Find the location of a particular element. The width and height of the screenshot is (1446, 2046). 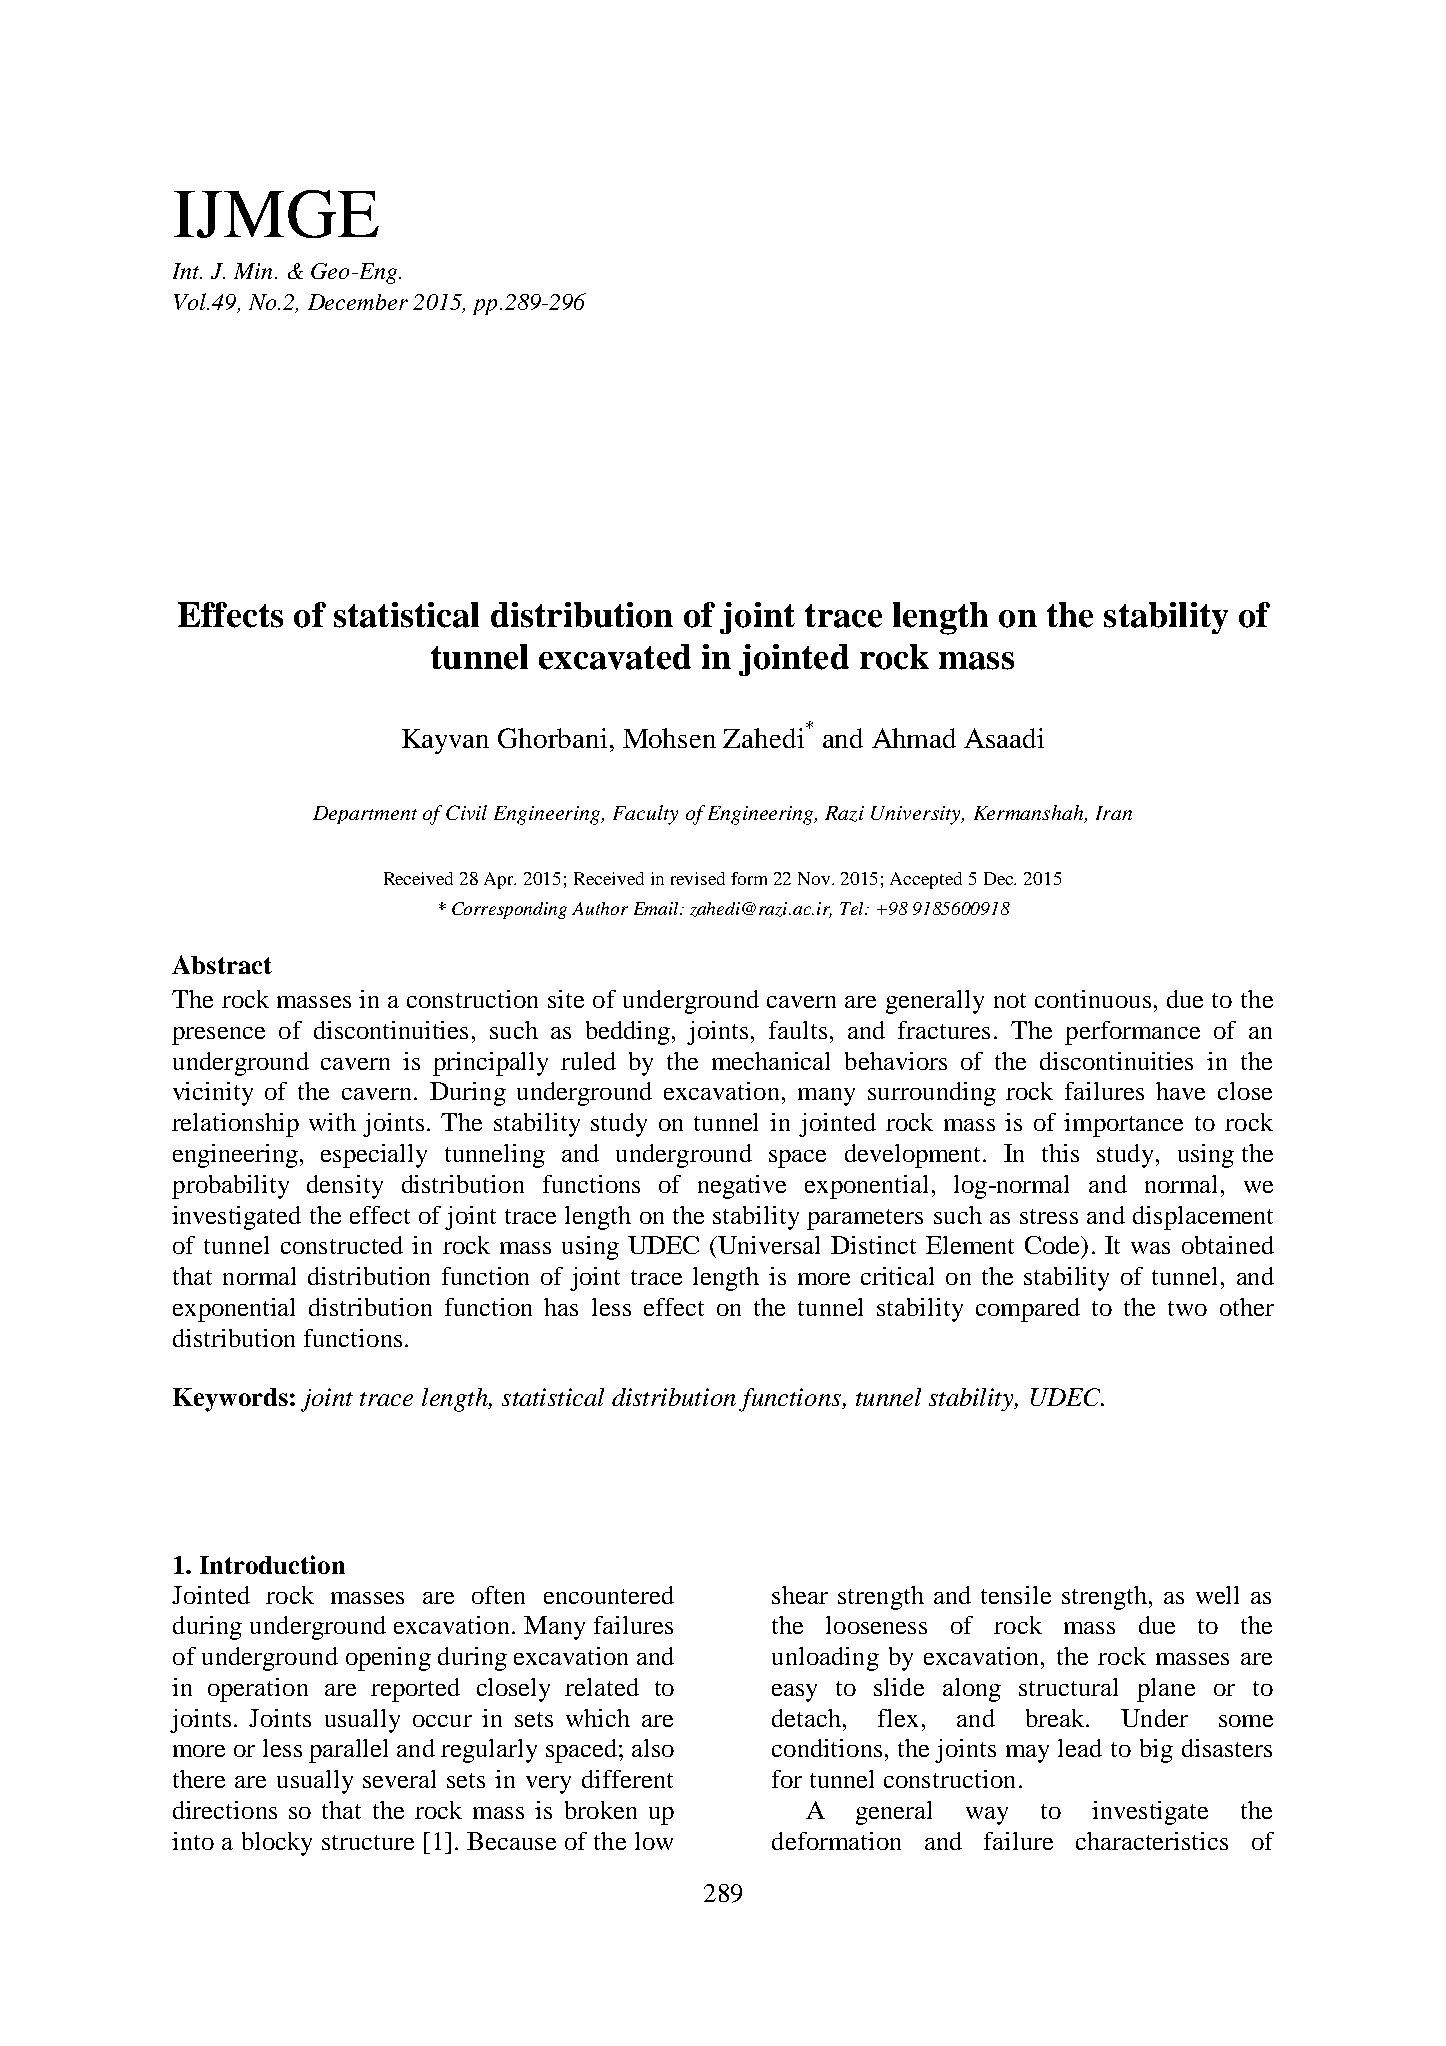

with is located at coordinates (332, 1122).
